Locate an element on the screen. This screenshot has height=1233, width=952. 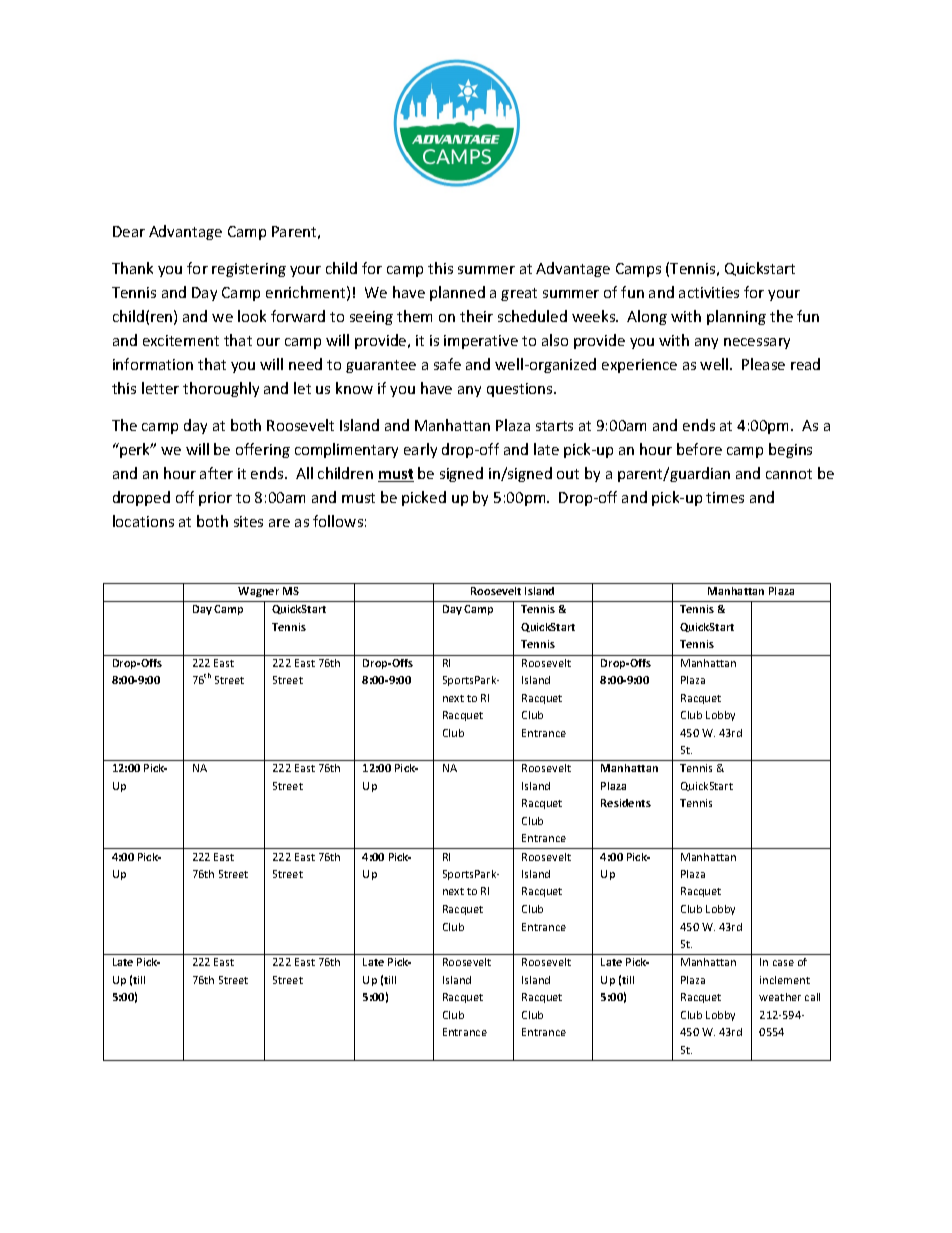
offering is located at coordinates (263, 450).
